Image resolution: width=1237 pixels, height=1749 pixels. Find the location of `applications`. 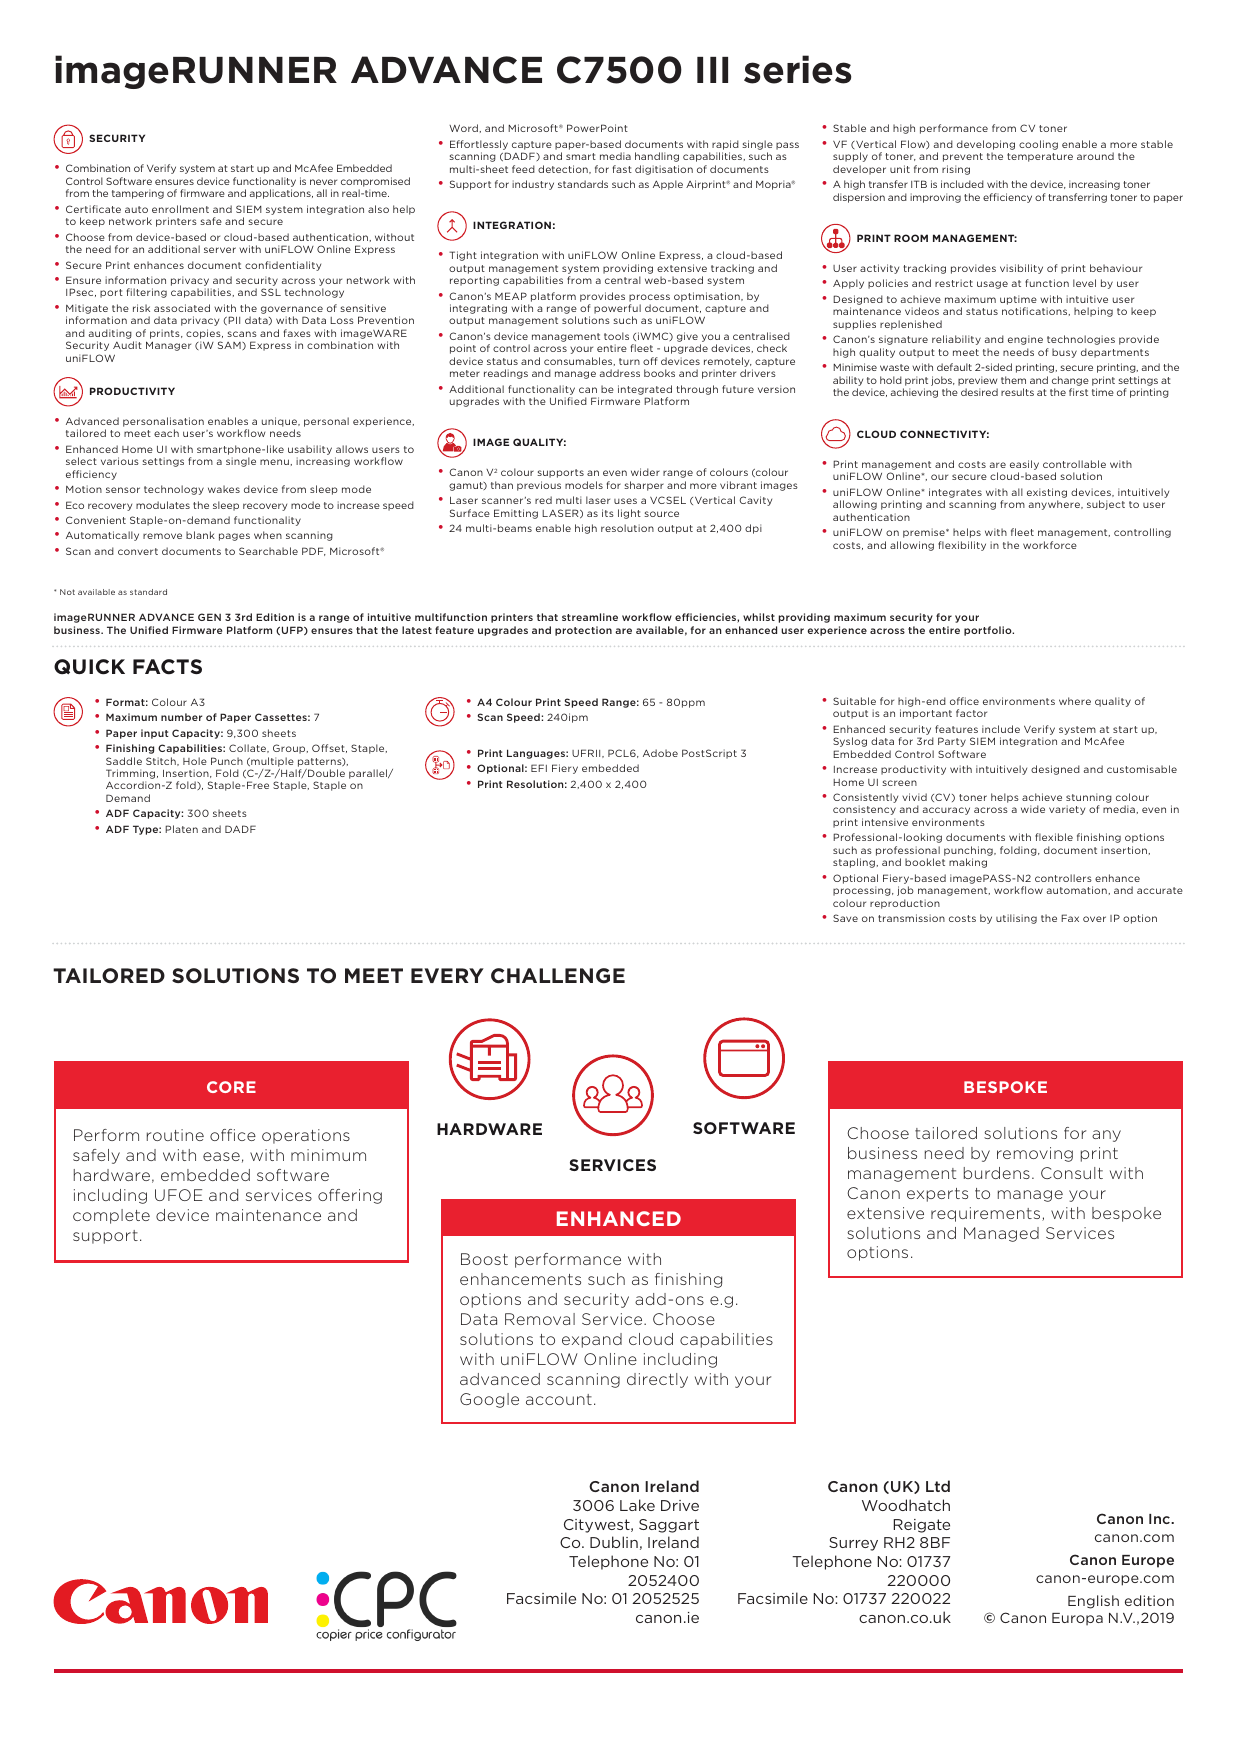

applications is located at coordinates (281, 194).
